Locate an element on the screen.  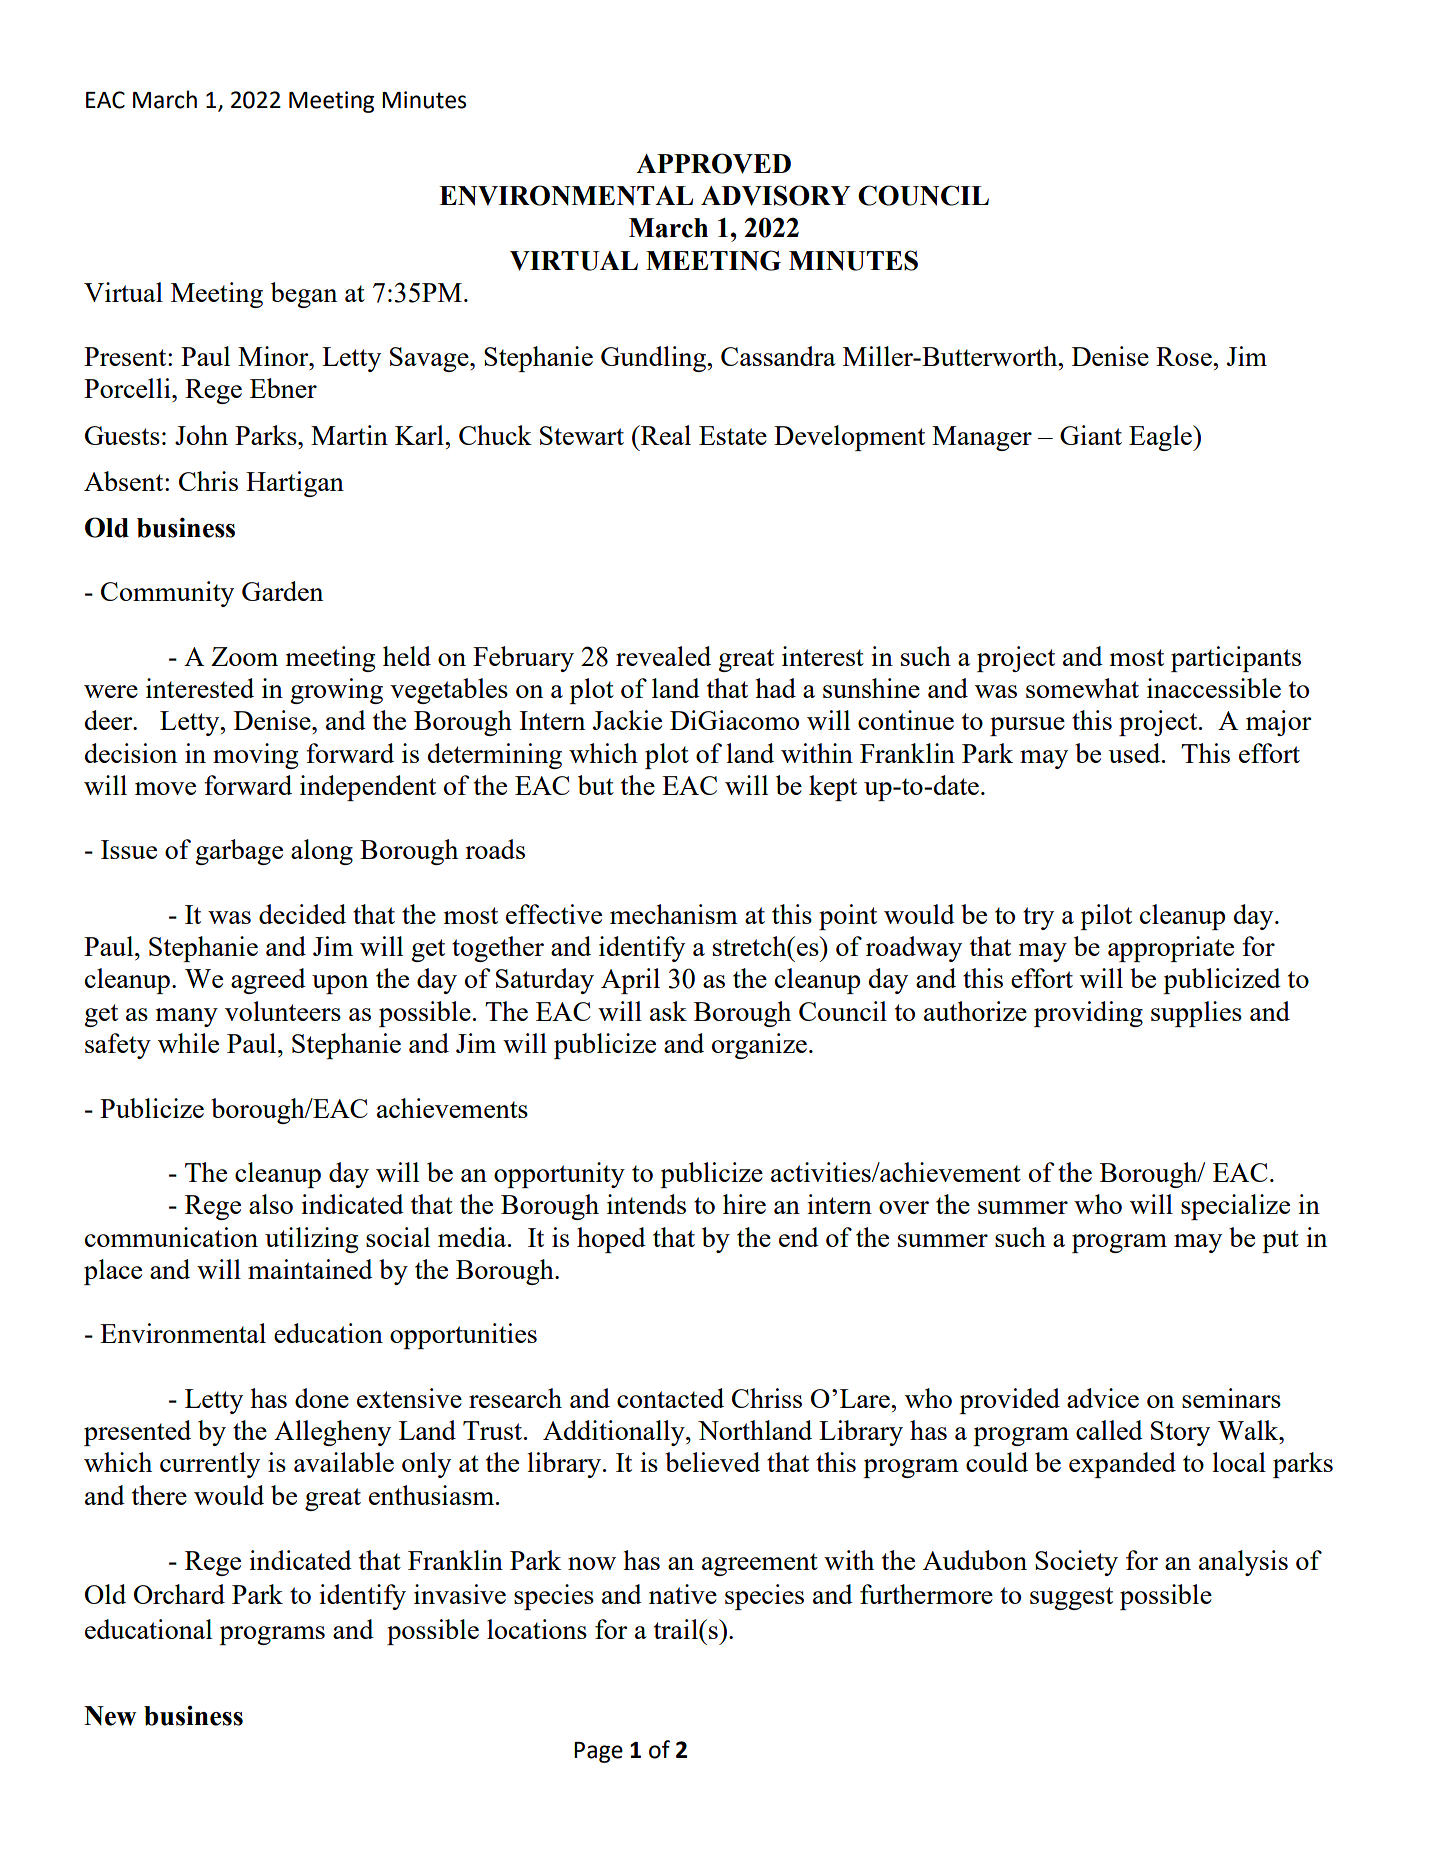
agreed is located at coordinates (268, 981).
